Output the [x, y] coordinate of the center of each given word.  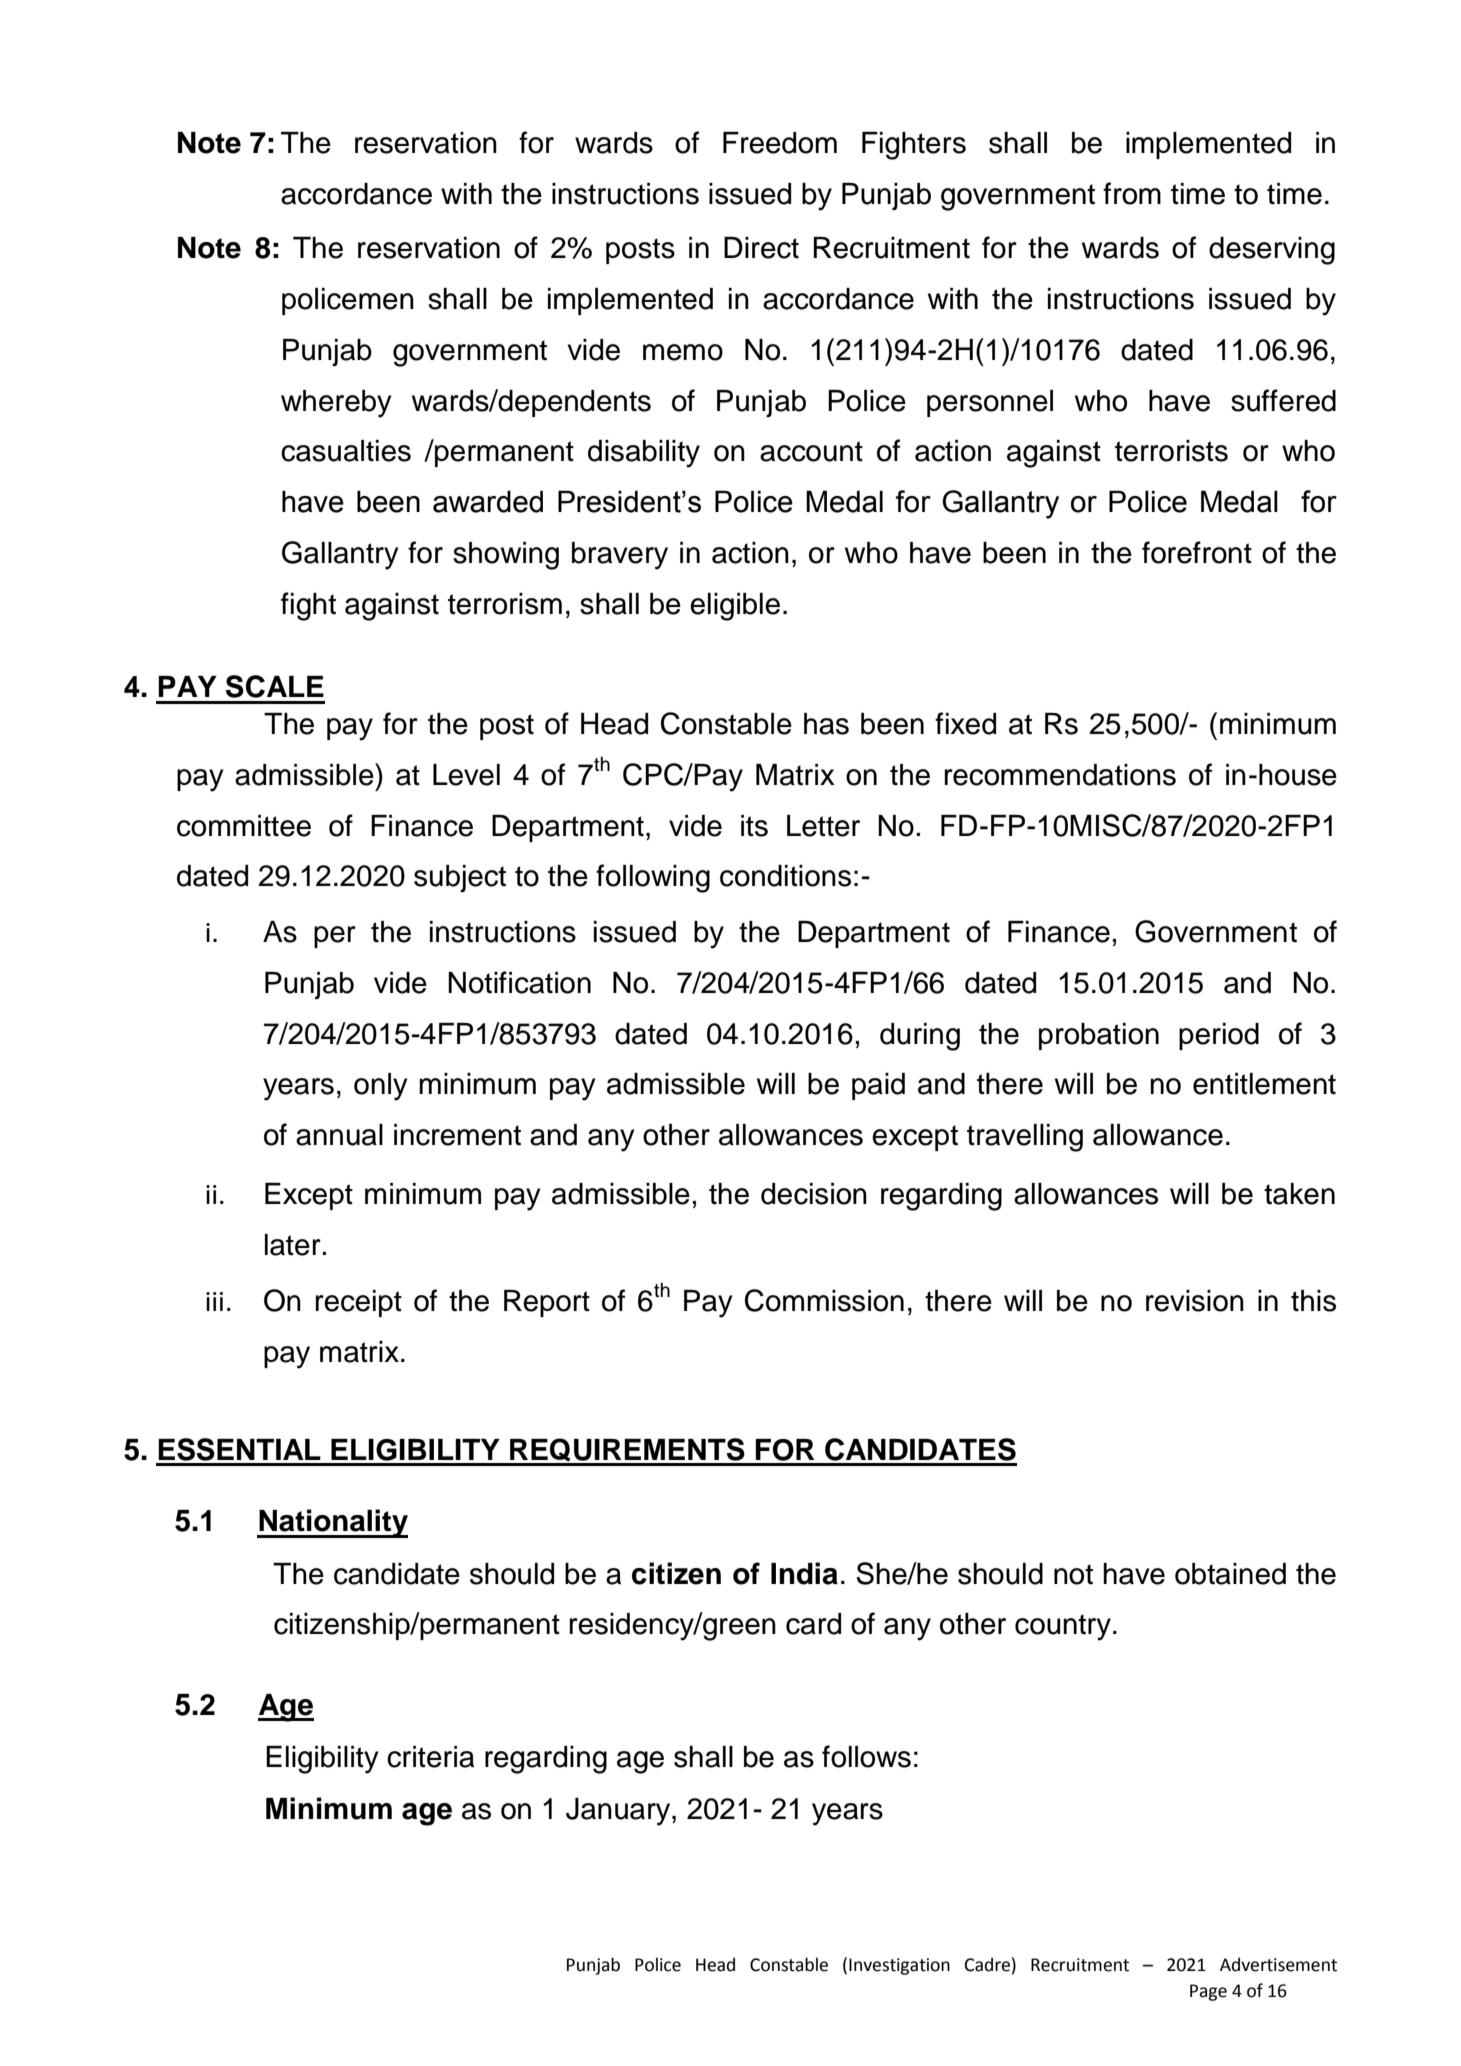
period [1219, 1036]
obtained [1230, 1574]
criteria [430, 1757]
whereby [336, 404]
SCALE [275, 686]
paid [878, 1086]
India [804, 1573]
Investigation [899, 1966]
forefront [1197, 552]
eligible [735, 607]
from [1132, 193]
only [381, 1087]
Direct [761, 248]
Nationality [332, 1523]
